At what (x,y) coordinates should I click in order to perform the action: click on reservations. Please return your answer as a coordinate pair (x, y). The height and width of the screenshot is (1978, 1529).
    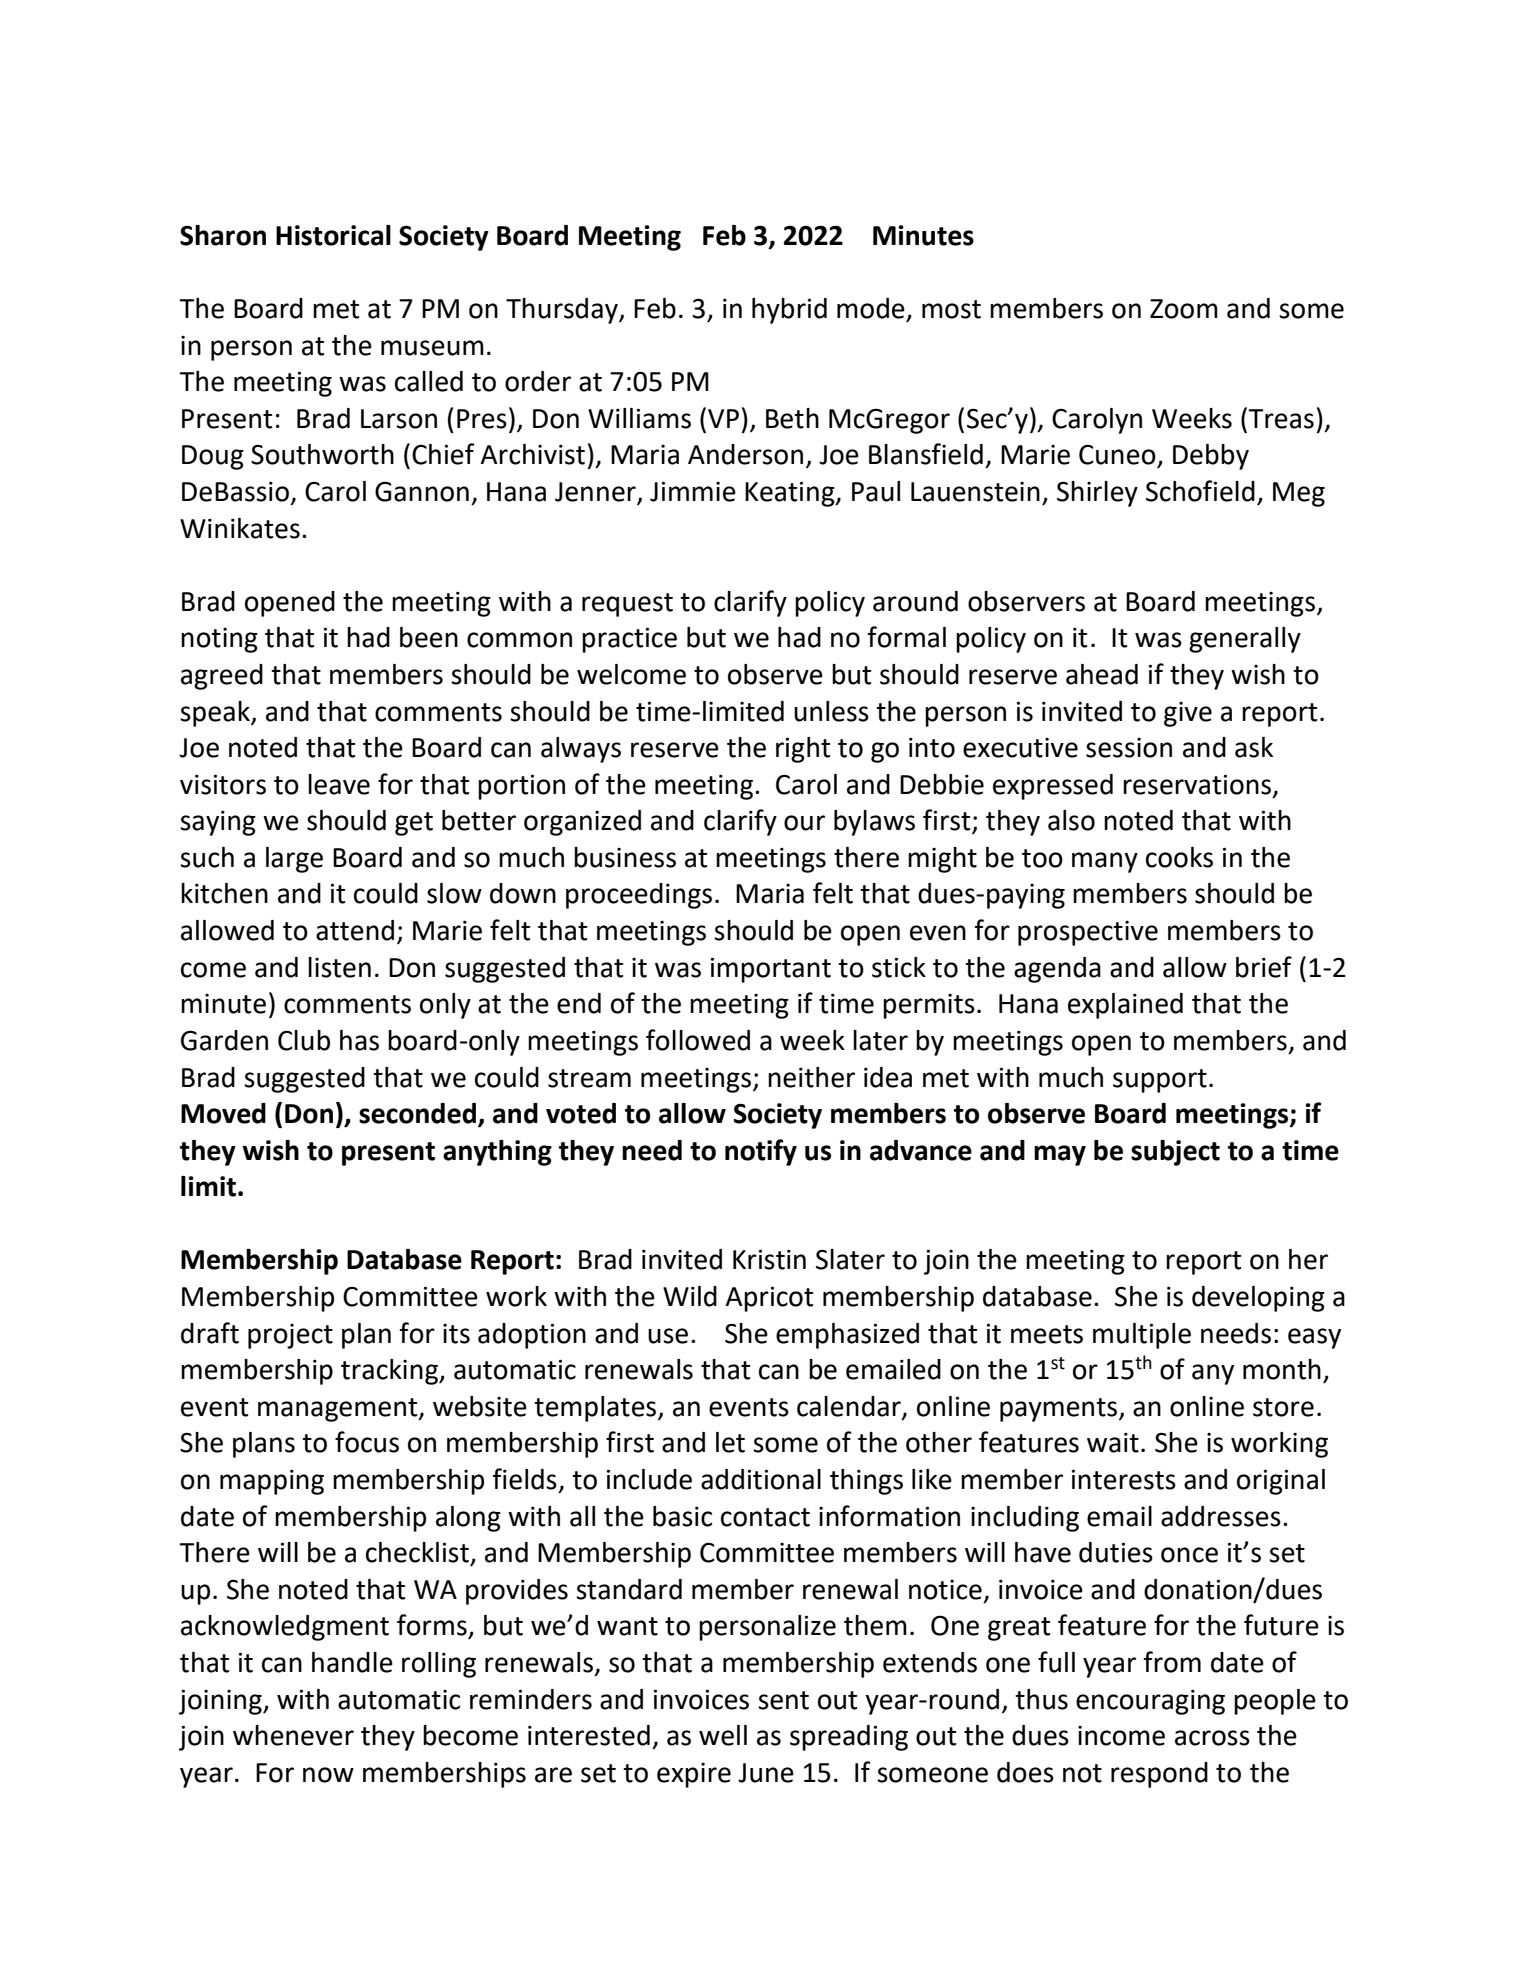
    Looking at the image, I should click on (1198, 785).
